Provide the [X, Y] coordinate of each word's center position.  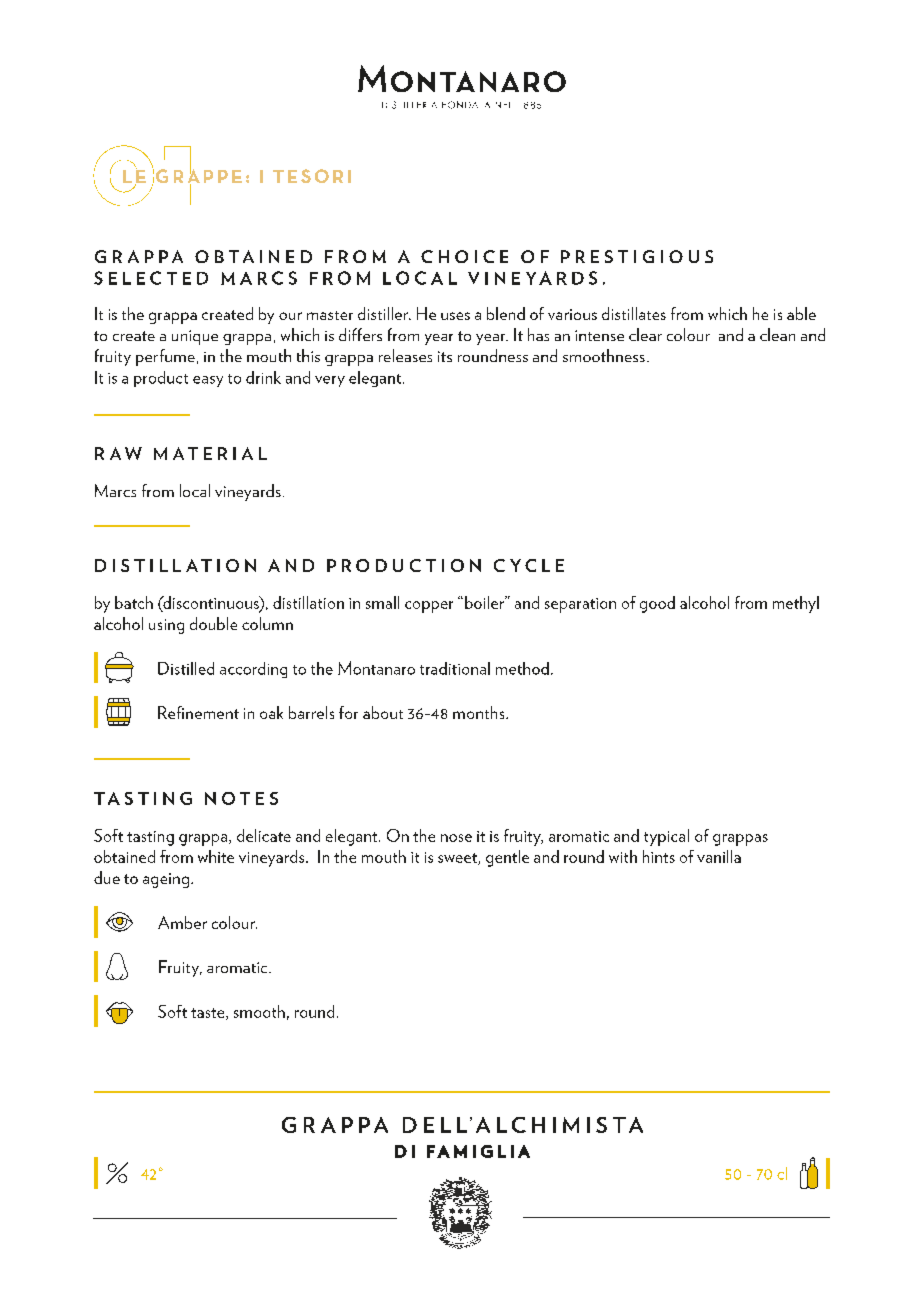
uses [455, 316]
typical [666, 837]
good [657, 604]
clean [777, 334]
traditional [455, 668]
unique [195, 337]
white [216, 856]
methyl [796, 604]
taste [209, 1014]
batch [134, 602]
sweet [458, 859]
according [253, 670]
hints [659, 856]
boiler [485, 602]
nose [456, 838]
